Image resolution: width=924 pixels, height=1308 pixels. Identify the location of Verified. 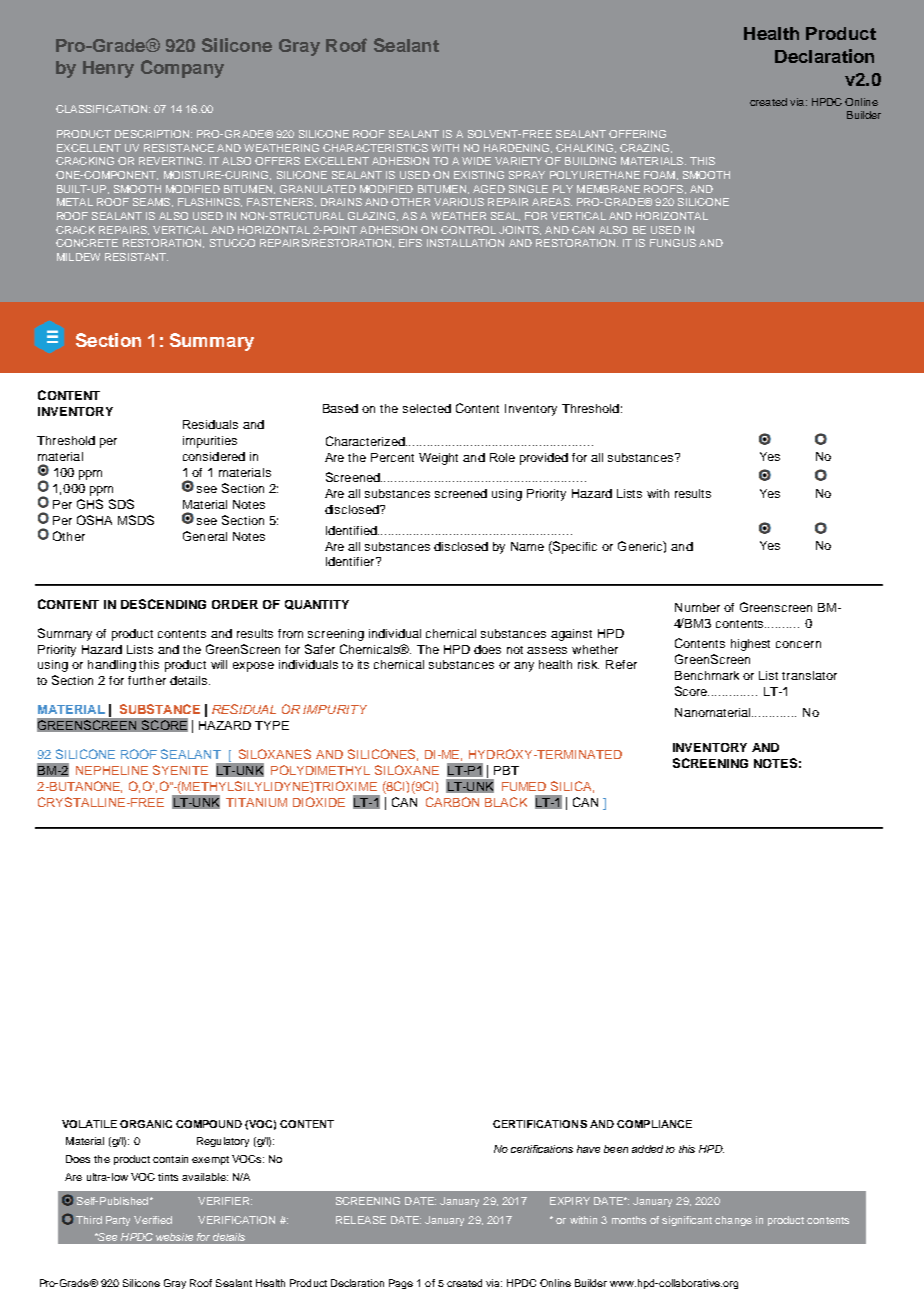
(153, 1220).
